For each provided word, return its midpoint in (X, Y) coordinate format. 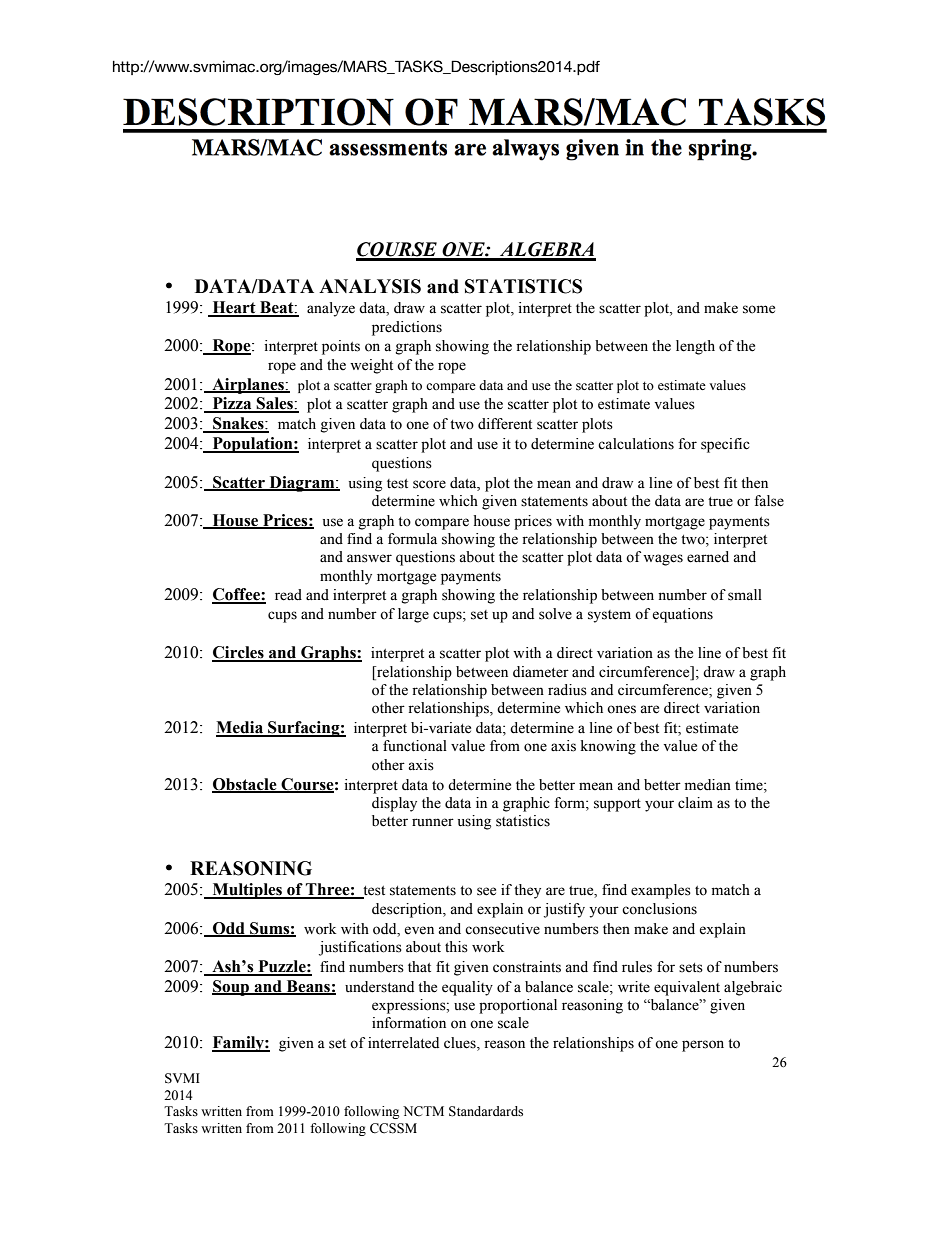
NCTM (423, 1111)
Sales (275, 404)
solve (555, 614)
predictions (407, 328)
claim (695, 803)
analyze (331, 309)
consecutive (502, 929)
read (288, 595)
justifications (360, 948)
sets (691, 968)
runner (433, 822)
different (505, 424)
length (695, 347)
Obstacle (245, 785)
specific (725, 445)
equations (682, 615)
